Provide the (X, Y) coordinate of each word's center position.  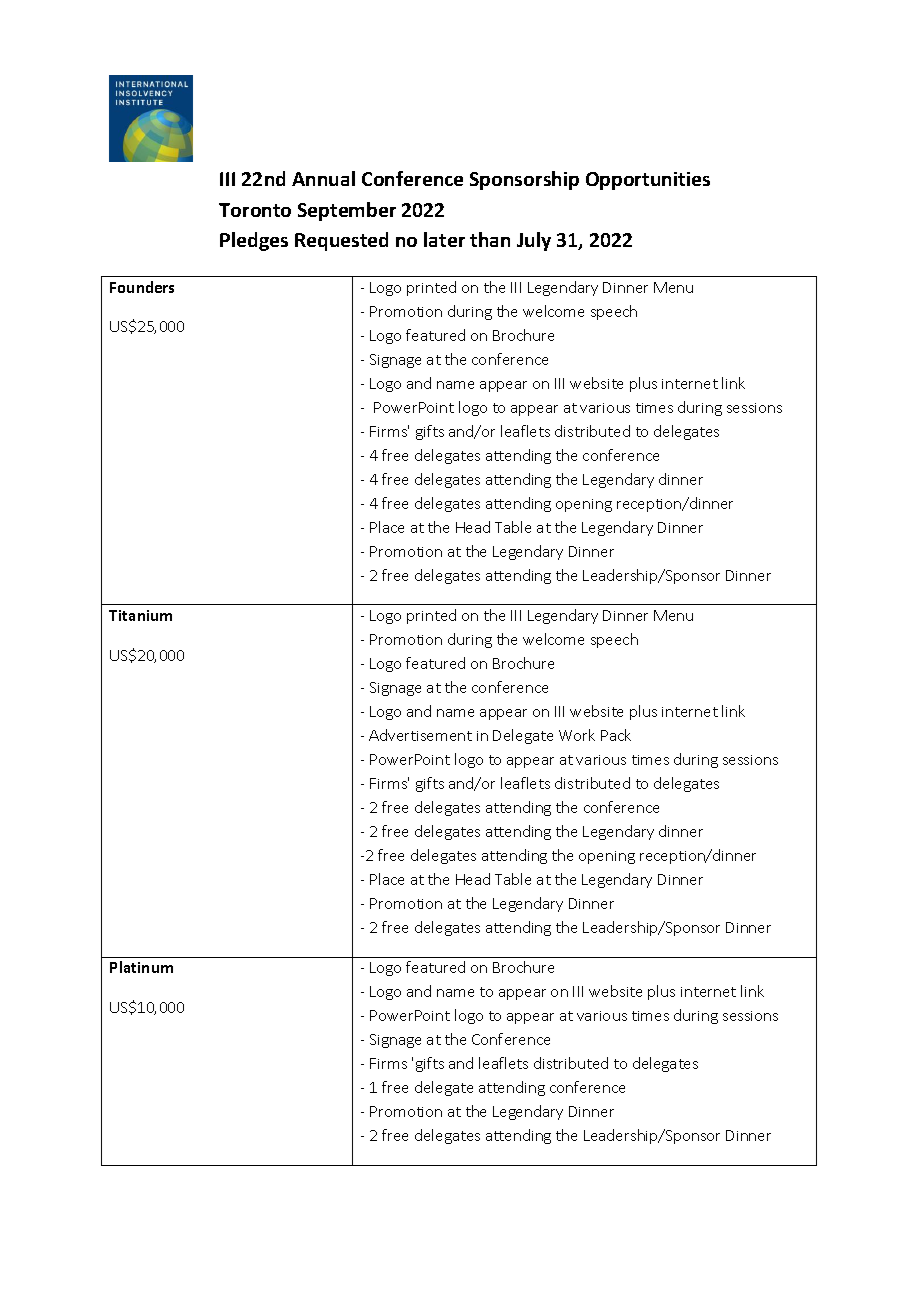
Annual (323, 178)
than (490, 239)
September (347, 211)
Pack (616, 735)
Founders (142, 287)
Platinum (141, 967)
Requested (341, 241)
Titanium (140, 615)
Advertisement (420, 735)
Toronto (255, 210)
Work (577, 735)
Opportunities (648, 181)
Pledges (254, 241)
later (444, 239)
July (534, 241)
